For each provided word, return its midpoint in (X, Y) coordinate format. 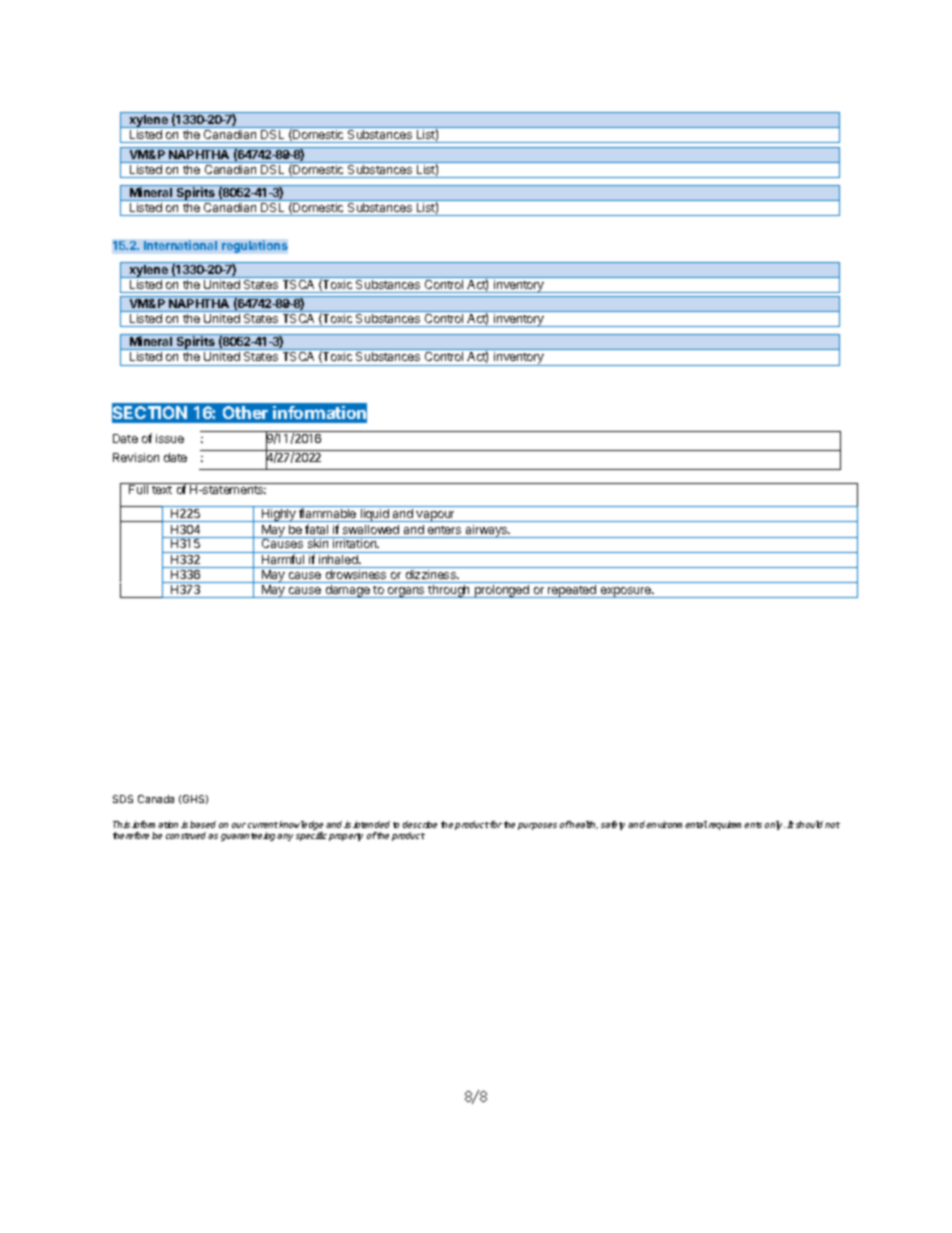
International (180, 245)
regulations (255, 246)
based (203, 824)
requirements (735, 825)
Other (245, 412)
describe (420, 824)
